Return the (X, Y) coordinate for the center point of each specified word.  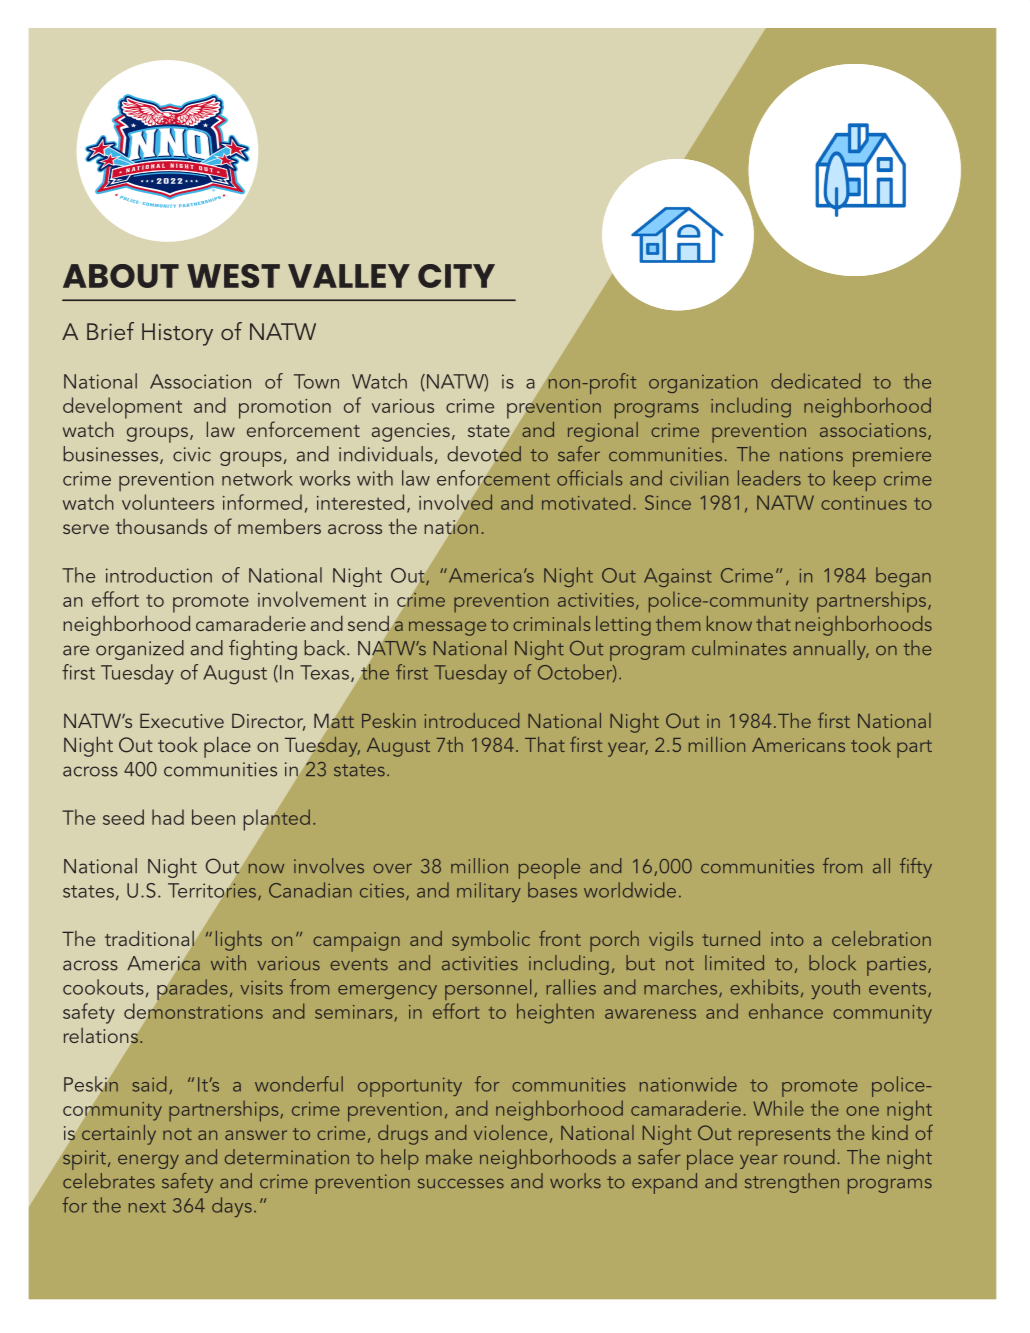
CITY (456, 276)
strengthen (792, 1183)
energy (148, 1161)
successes (461, 1183)
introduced (472, 720)
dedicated (815, 381)
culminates (739, 648)
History (177, 334)
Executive (182, 720)
